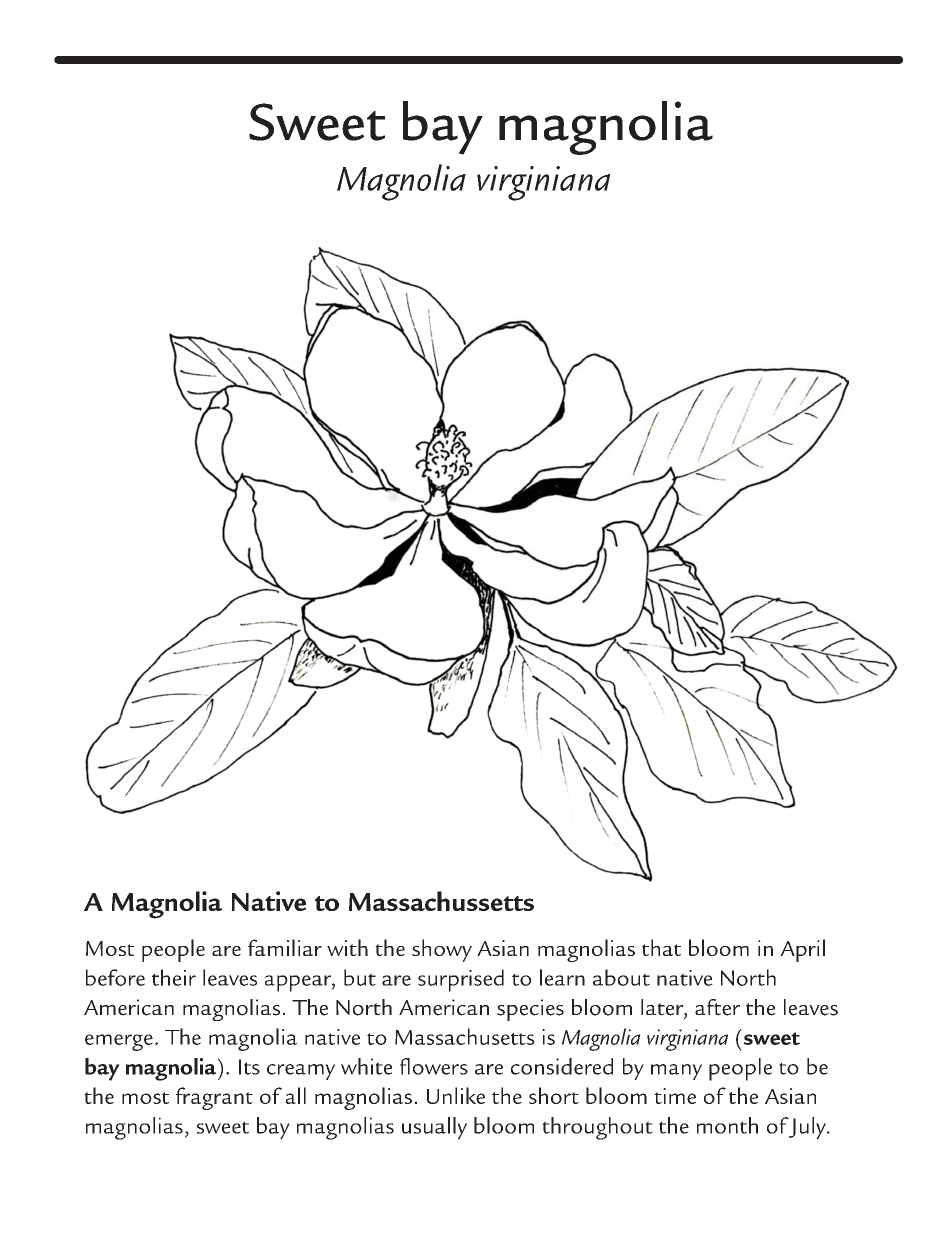 The width and height of the image is (952, 1233). Describe the element at coordinates (530, 1010) in the image. I see `species` at that location.
